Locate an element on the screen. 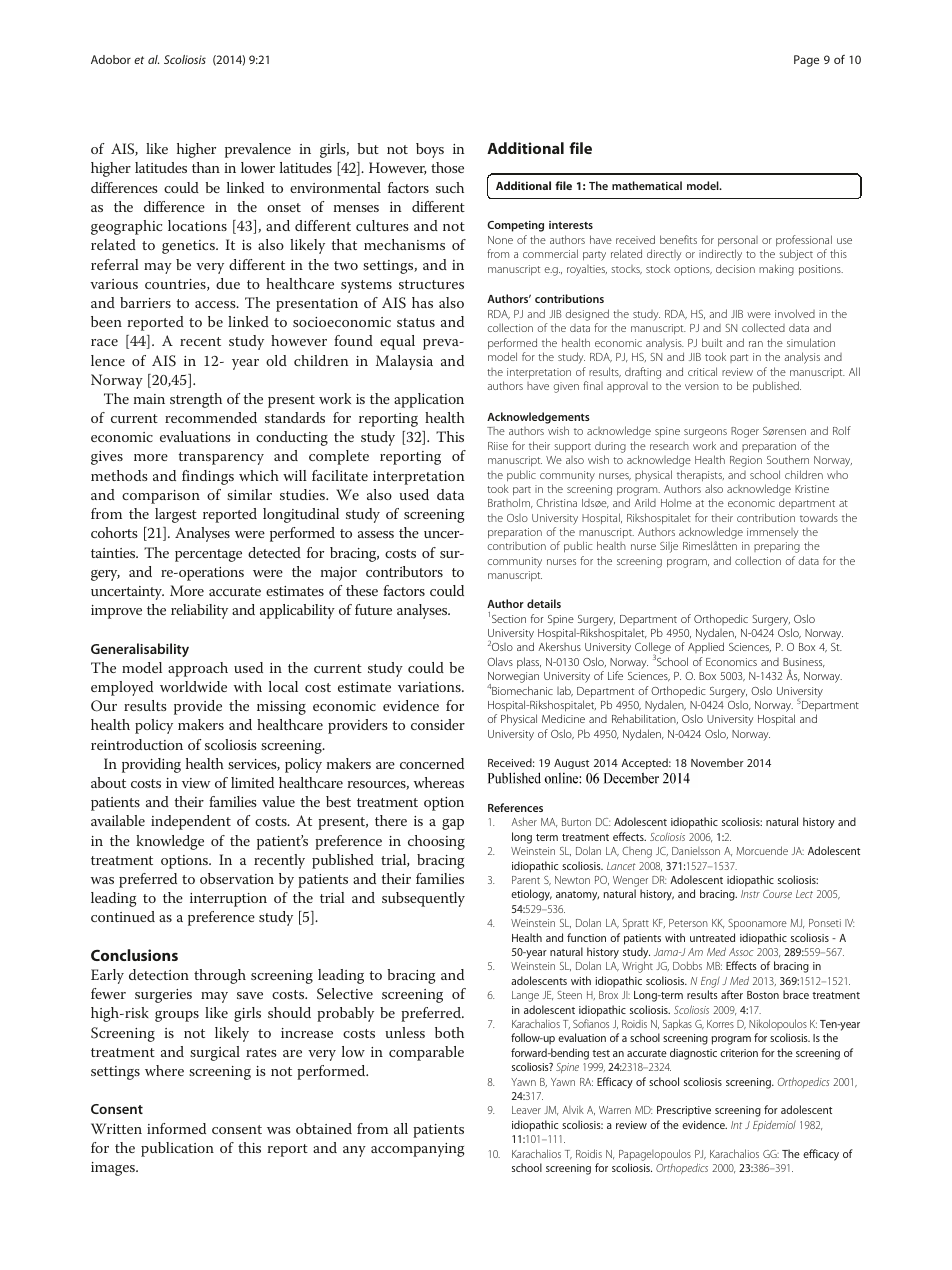 This screenshot has width=952, height=1270. personal is located at coordinates (738, 241).
